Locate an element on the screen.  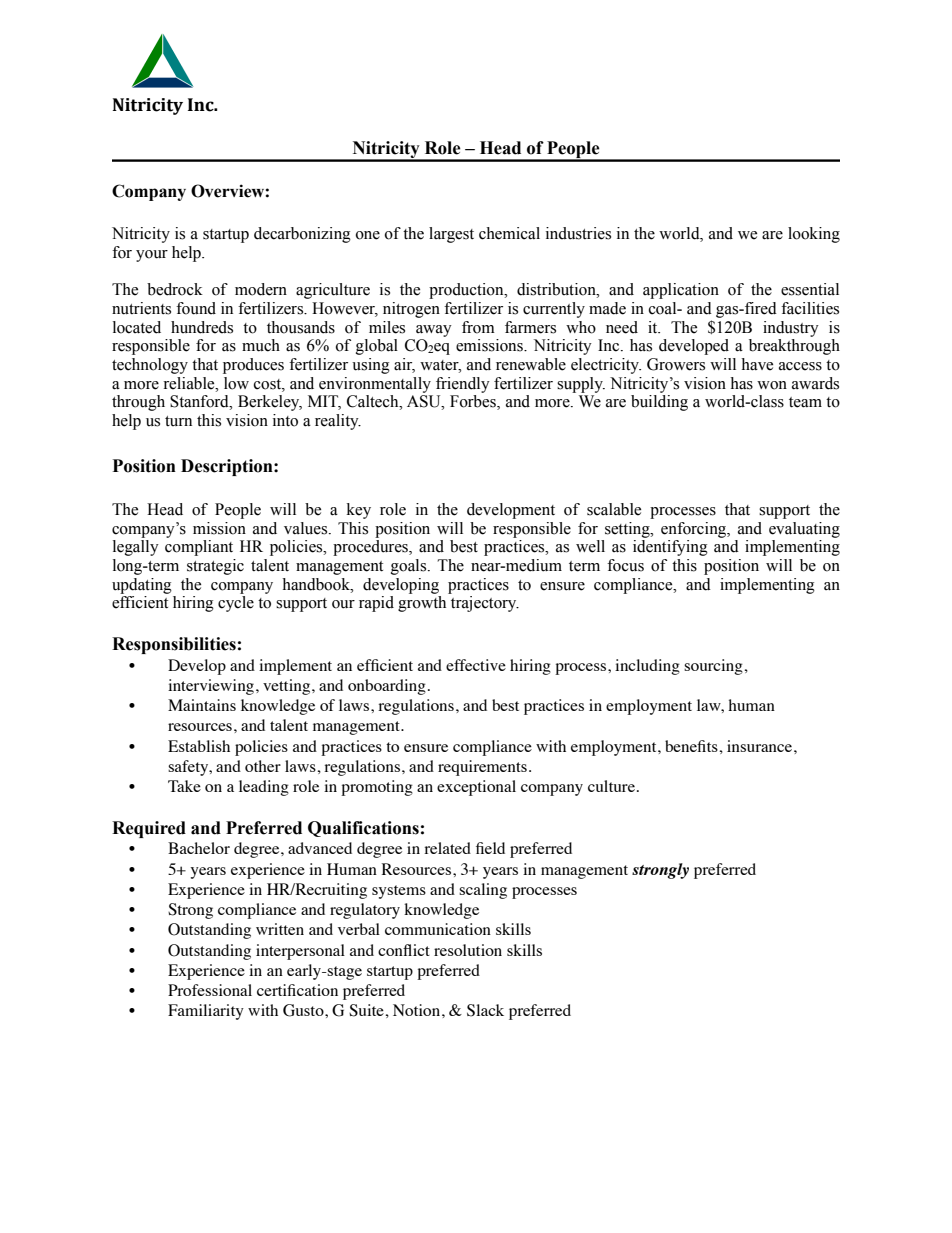
resolution is located at coordinates (468, 950).
